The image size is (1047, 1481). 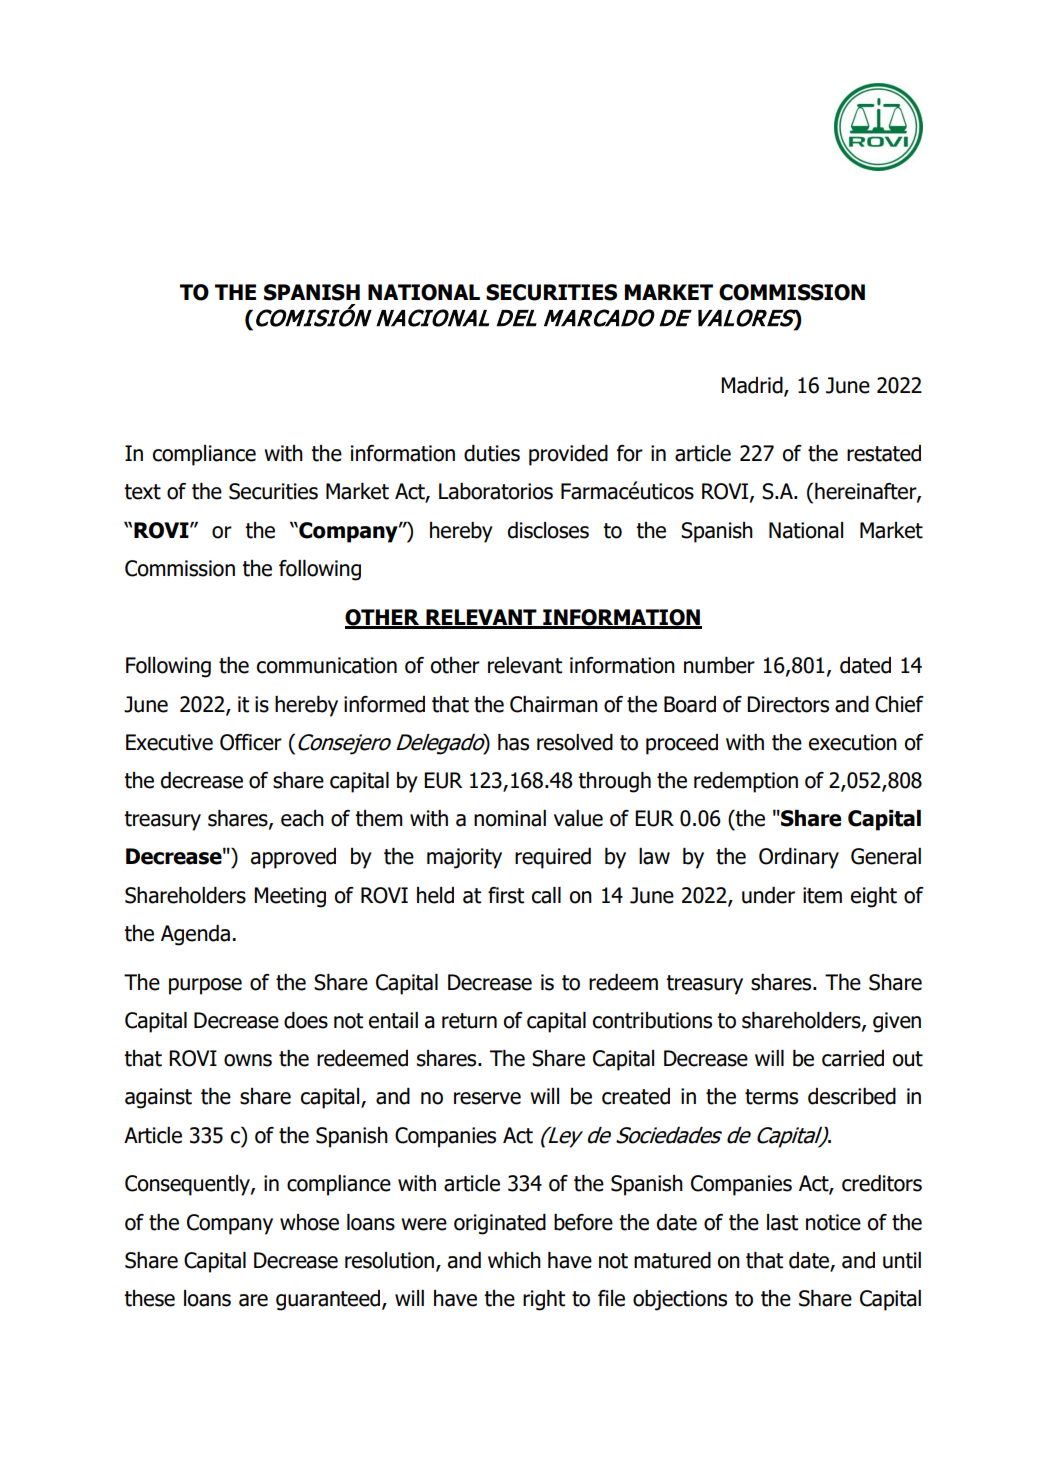 I want to click on number, so click(x=719, y=665).
